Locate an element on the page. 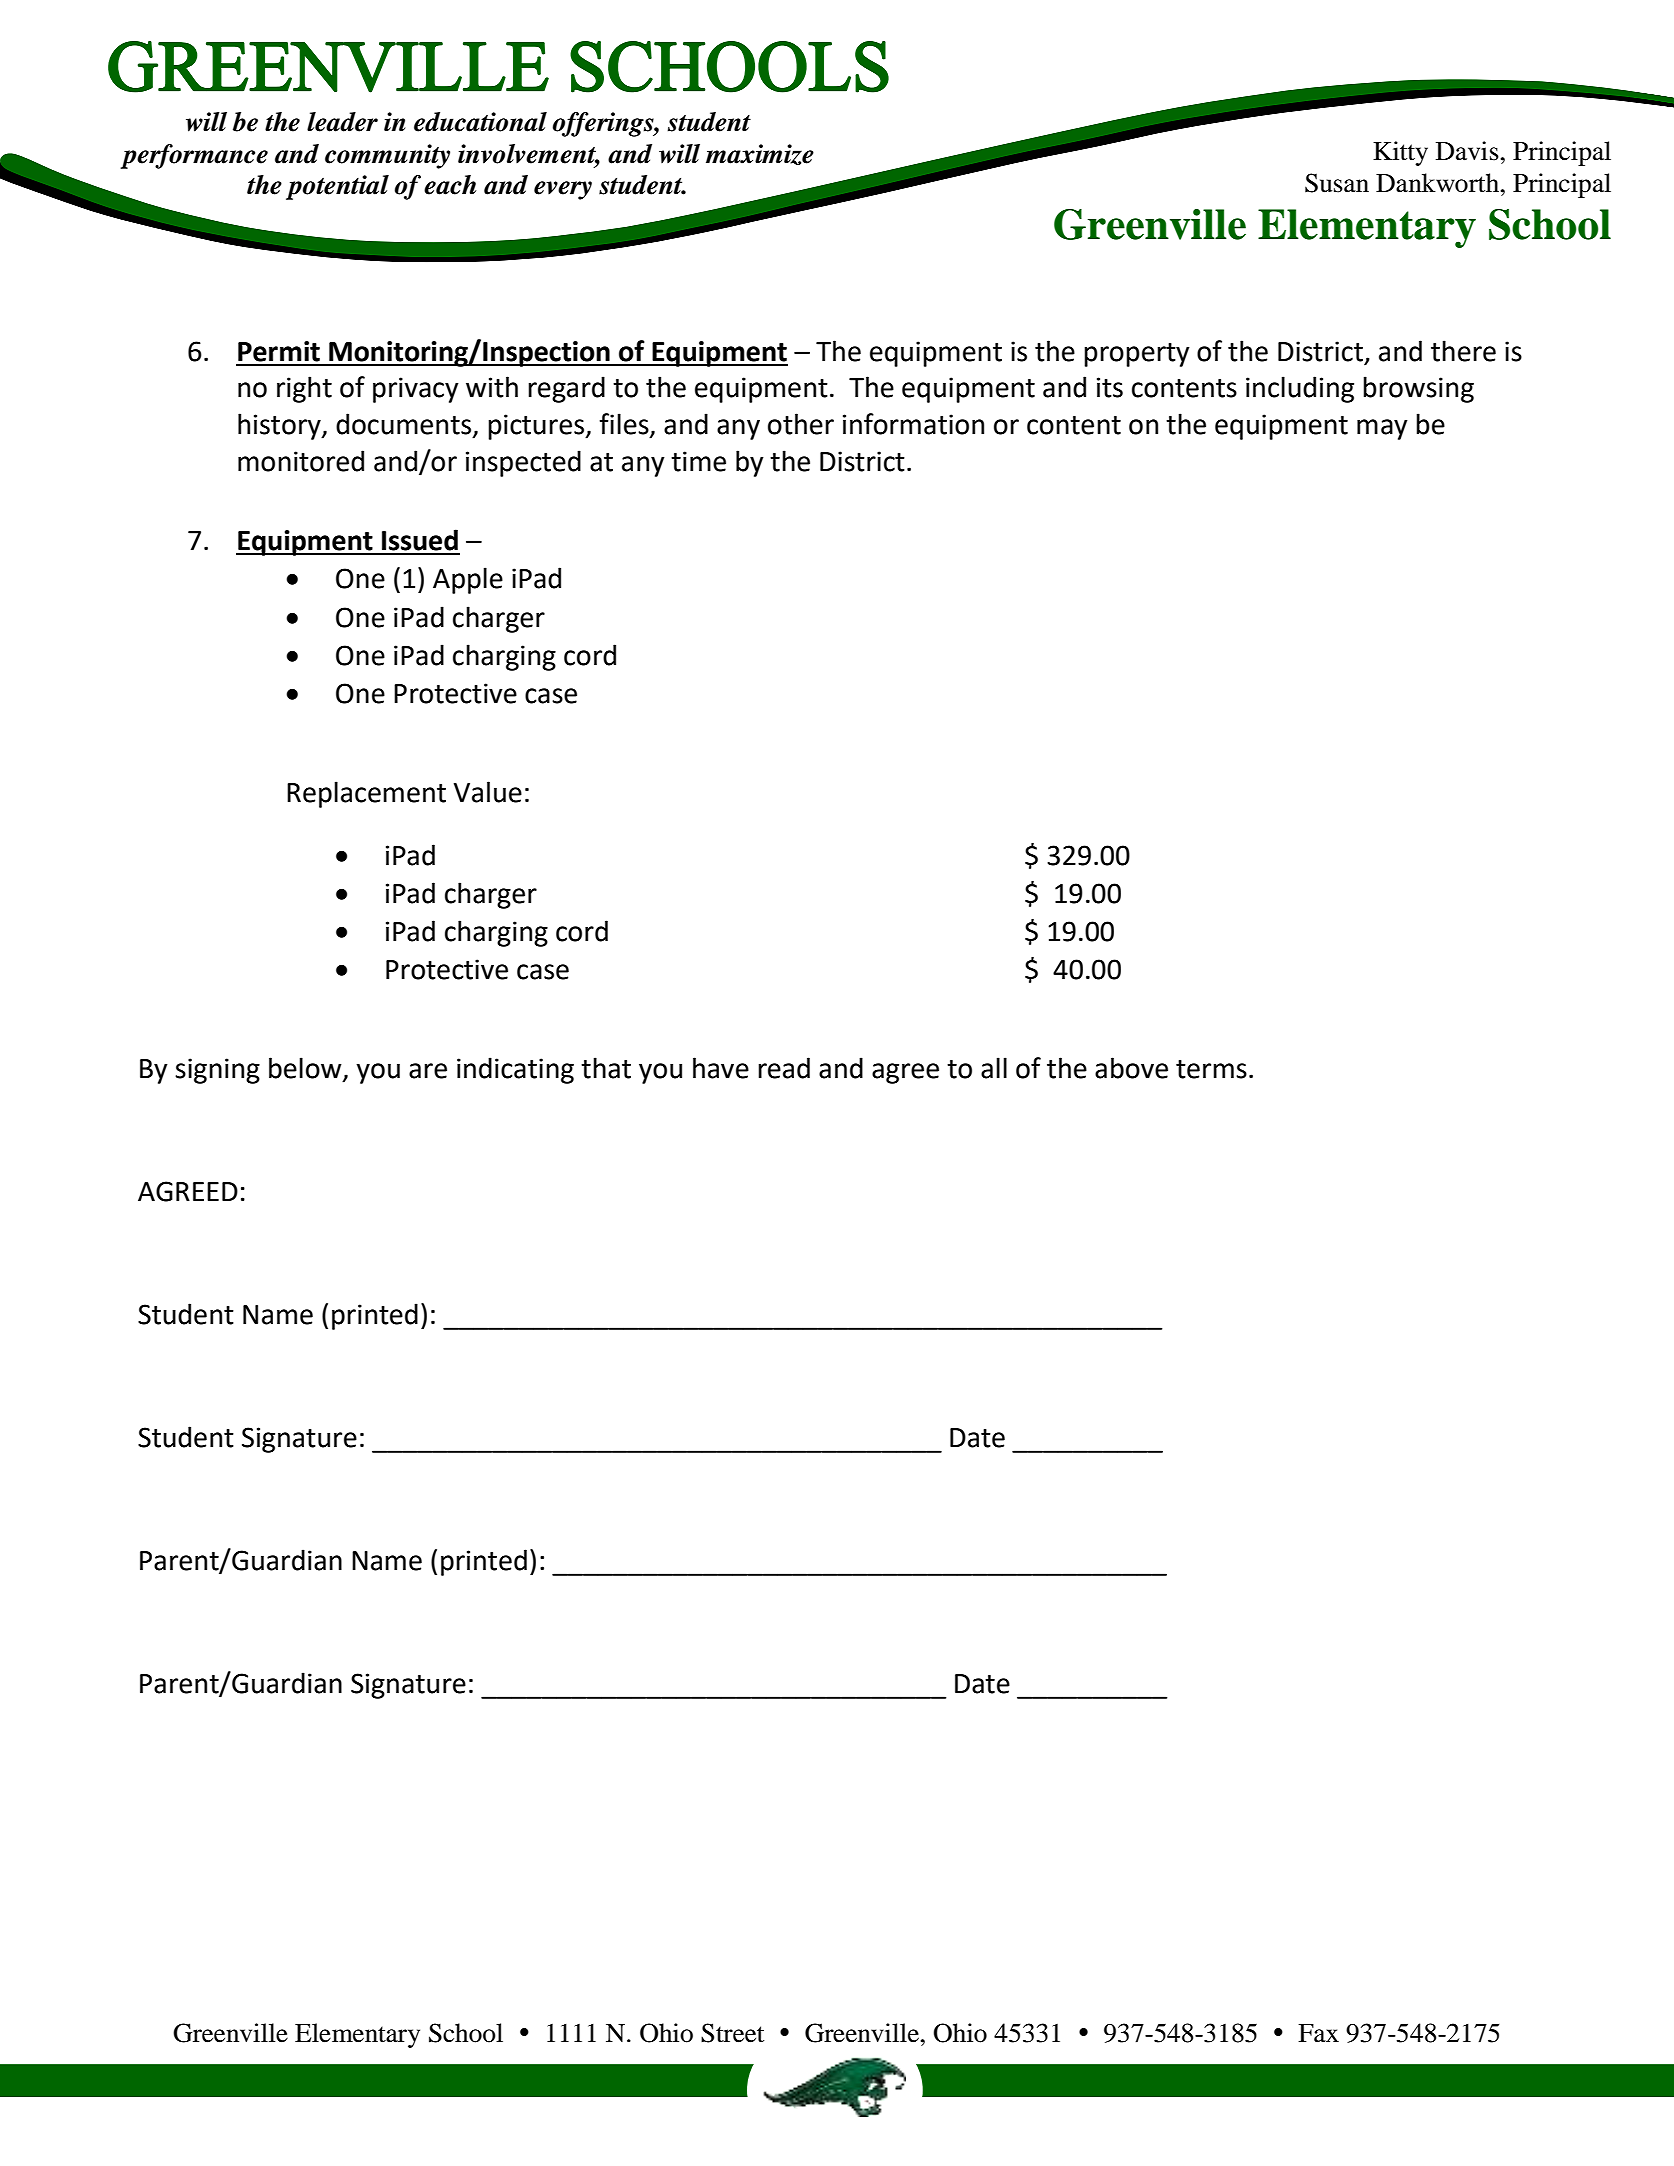 The image size is (1674, 2166). read is located at coordinates (784, 1068).
